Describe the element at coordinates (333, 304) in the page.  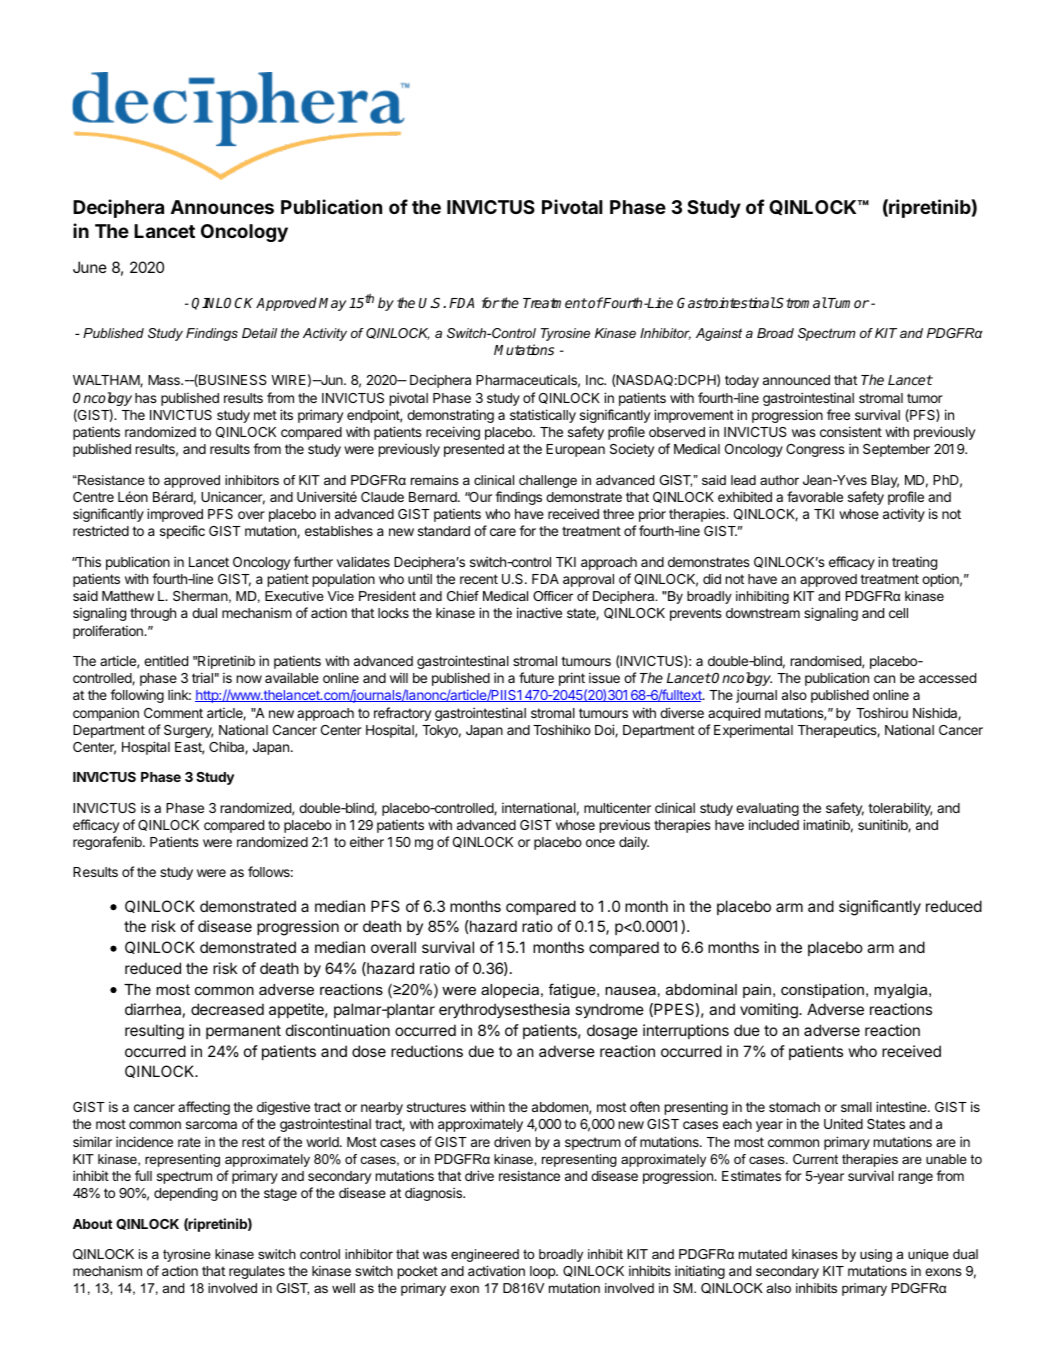
I see `May` at that location.
